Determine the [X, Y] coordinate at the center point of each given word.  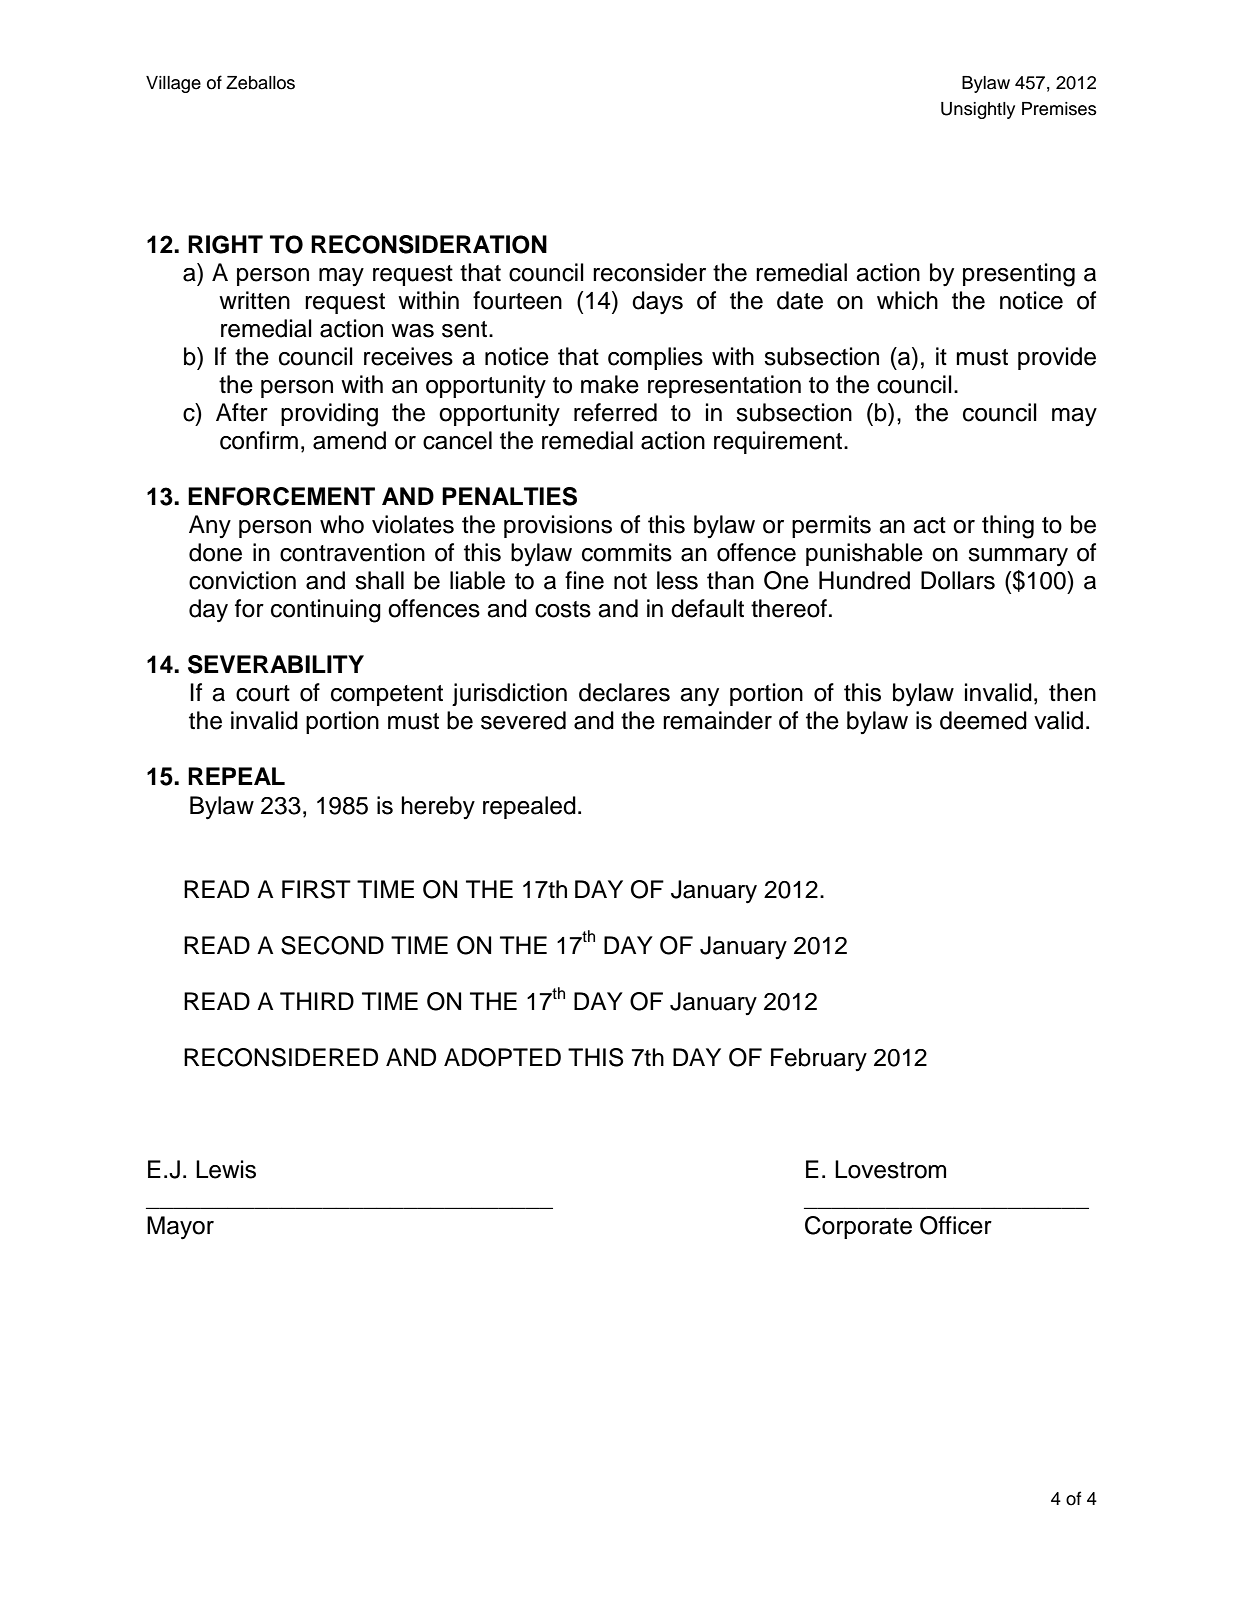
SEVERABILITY [276, 664]
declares [624, 692]
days [657, 303]
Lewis [226, 1169]
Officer [956, 1225]
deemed [983, 720]
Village [173, 84]
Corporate [858, 1227]
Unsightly [978, 110]
